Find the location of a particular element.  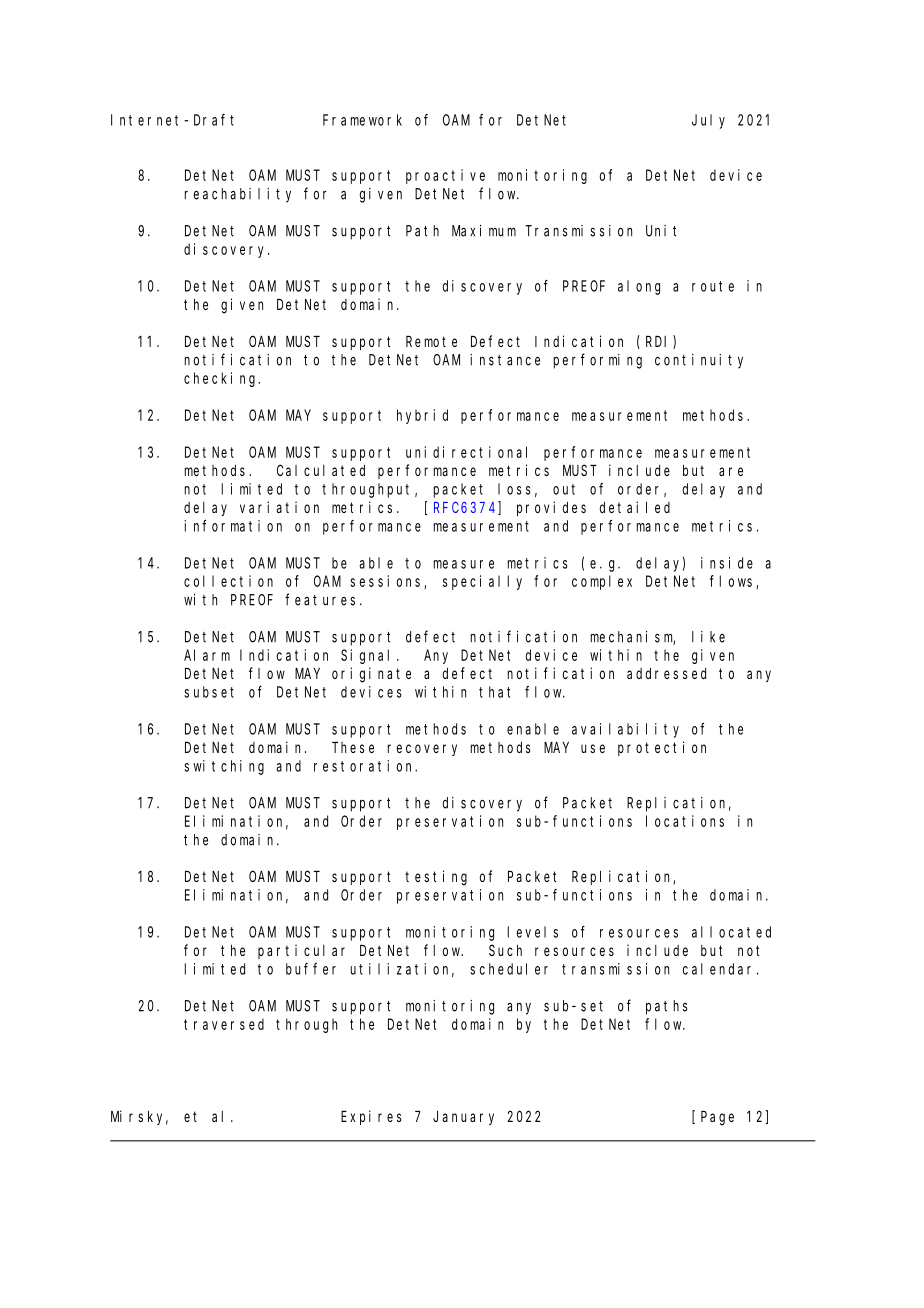

Expires is located at coordinates (371, 1117).
